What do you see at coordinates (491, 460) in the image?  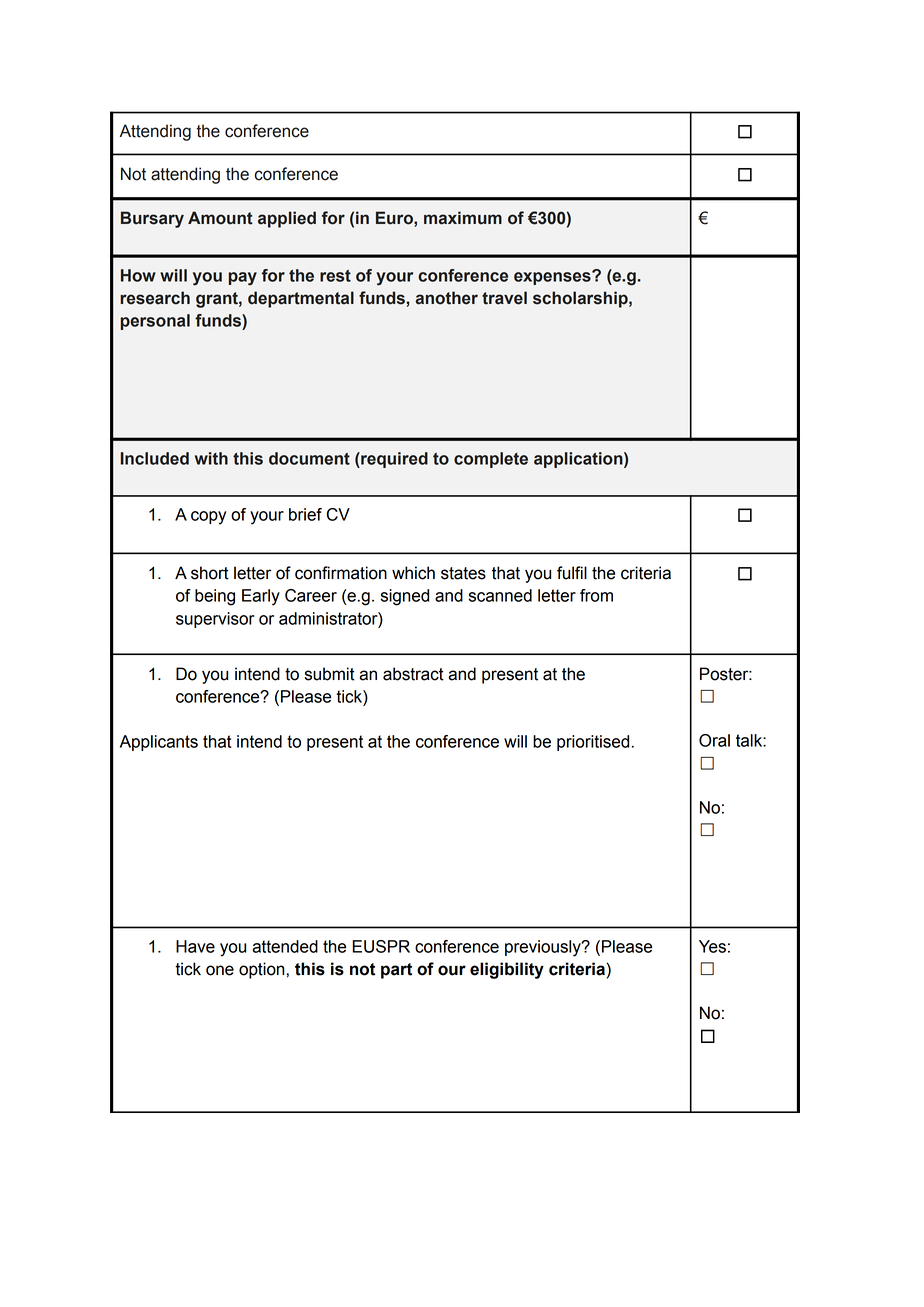 I see `complete` at bounding box center [491, 460].
